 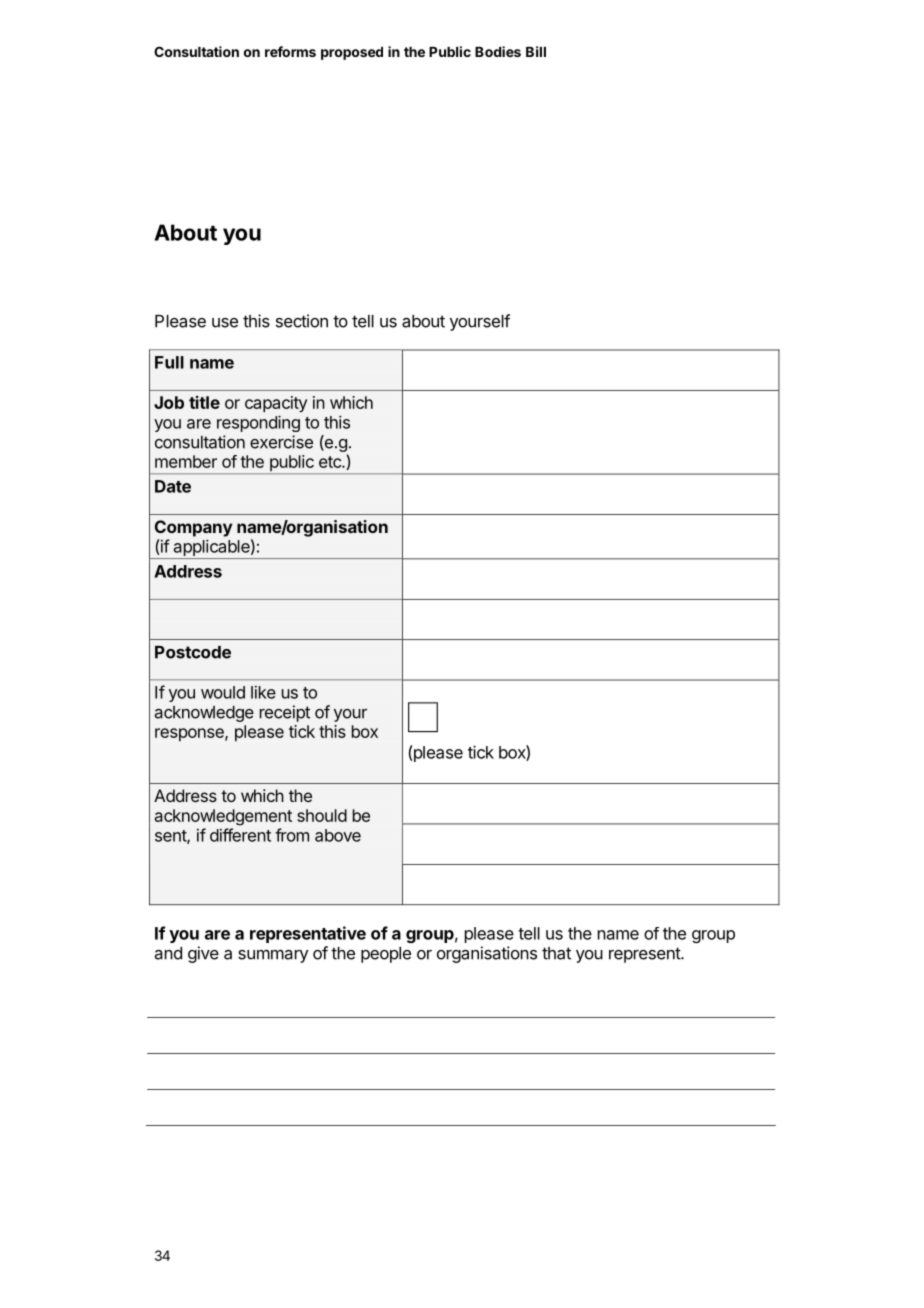 I want to click on Bodies, so click(x=498, y=51).
